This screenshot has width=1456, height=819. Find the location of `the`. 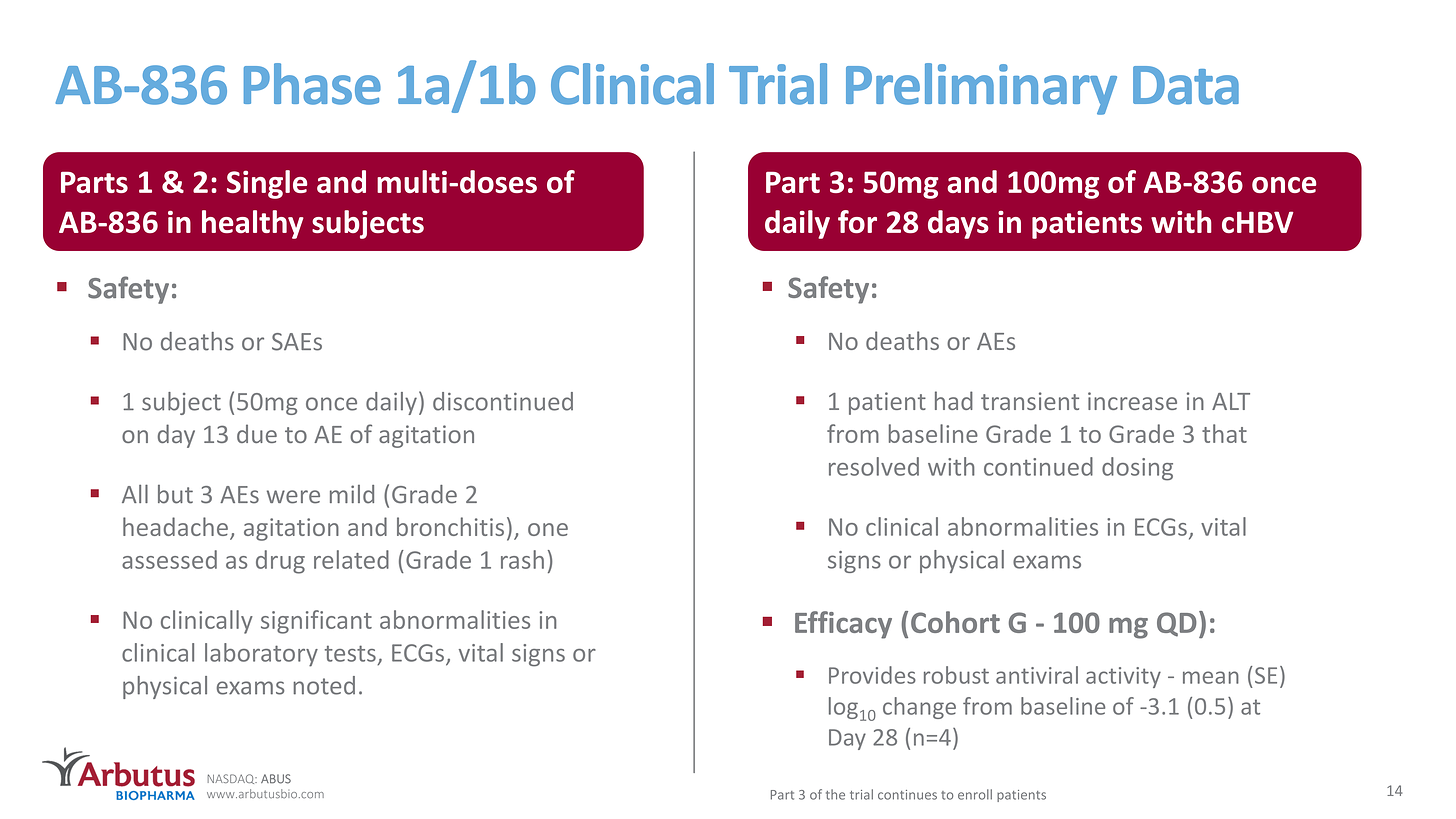

the is located at coordinates (835, 794).
